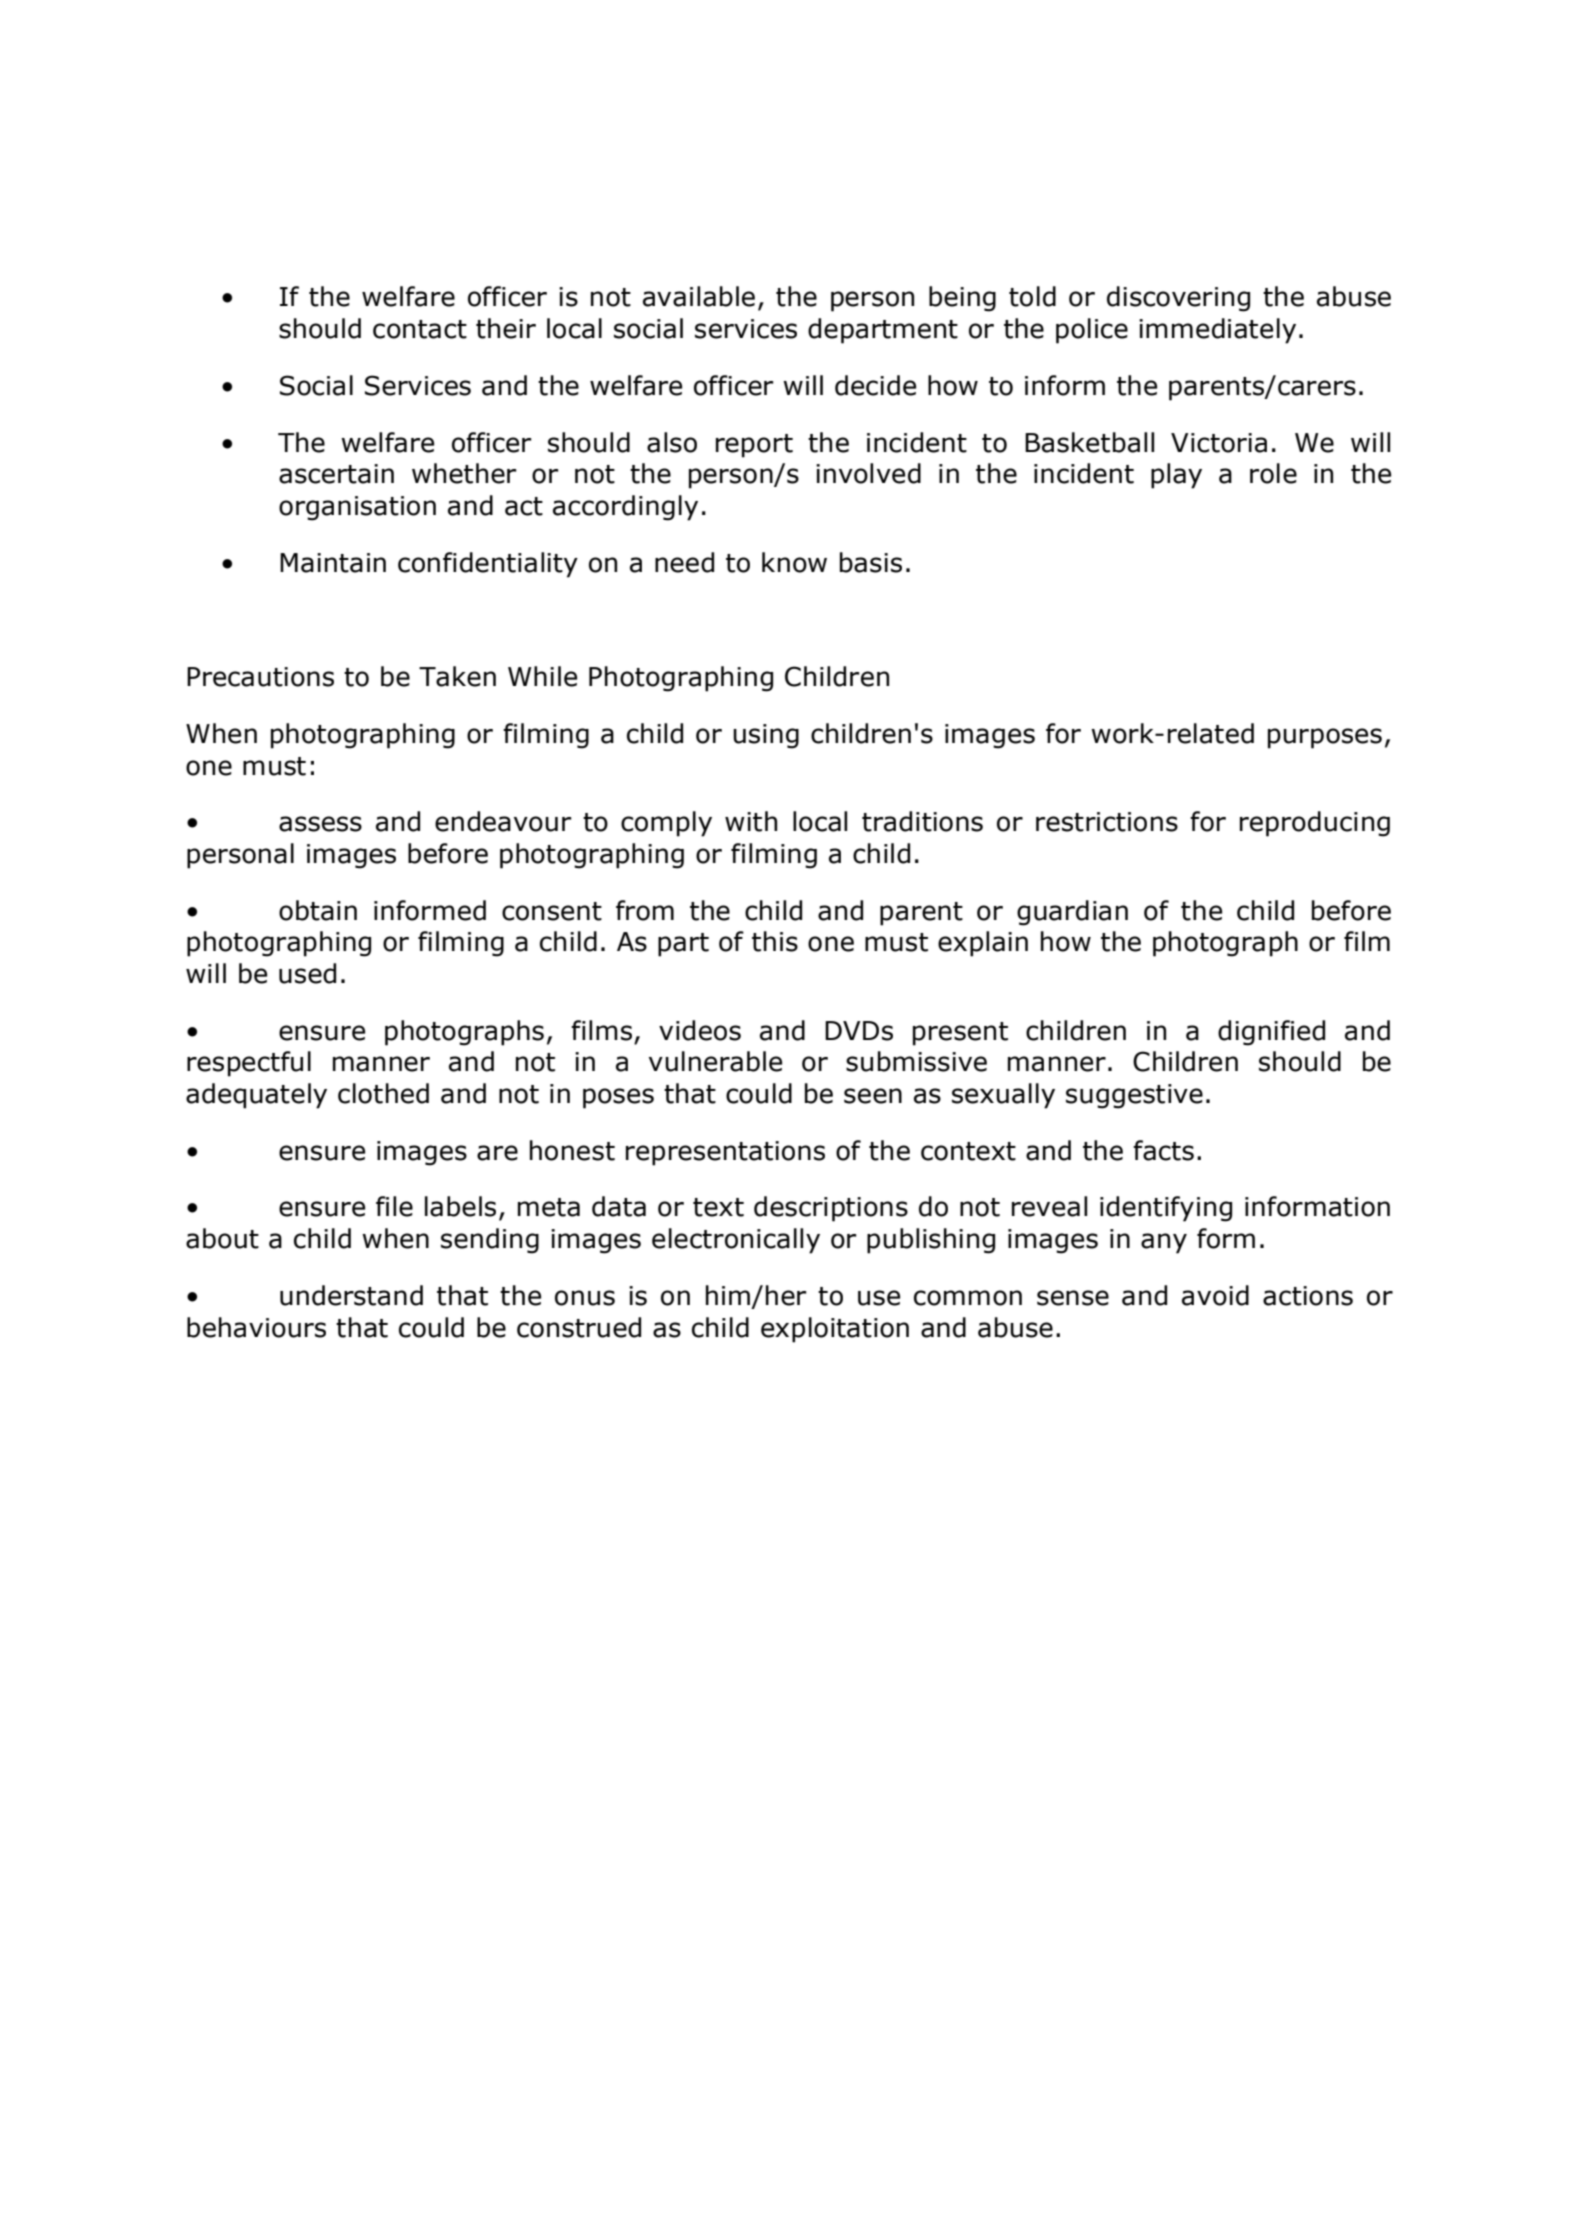 The width and height of the page is (1577, 2230). What do you see at coordinates (260, 677) in the page?
I see `Precautions` at bounding box center [260, 677].
